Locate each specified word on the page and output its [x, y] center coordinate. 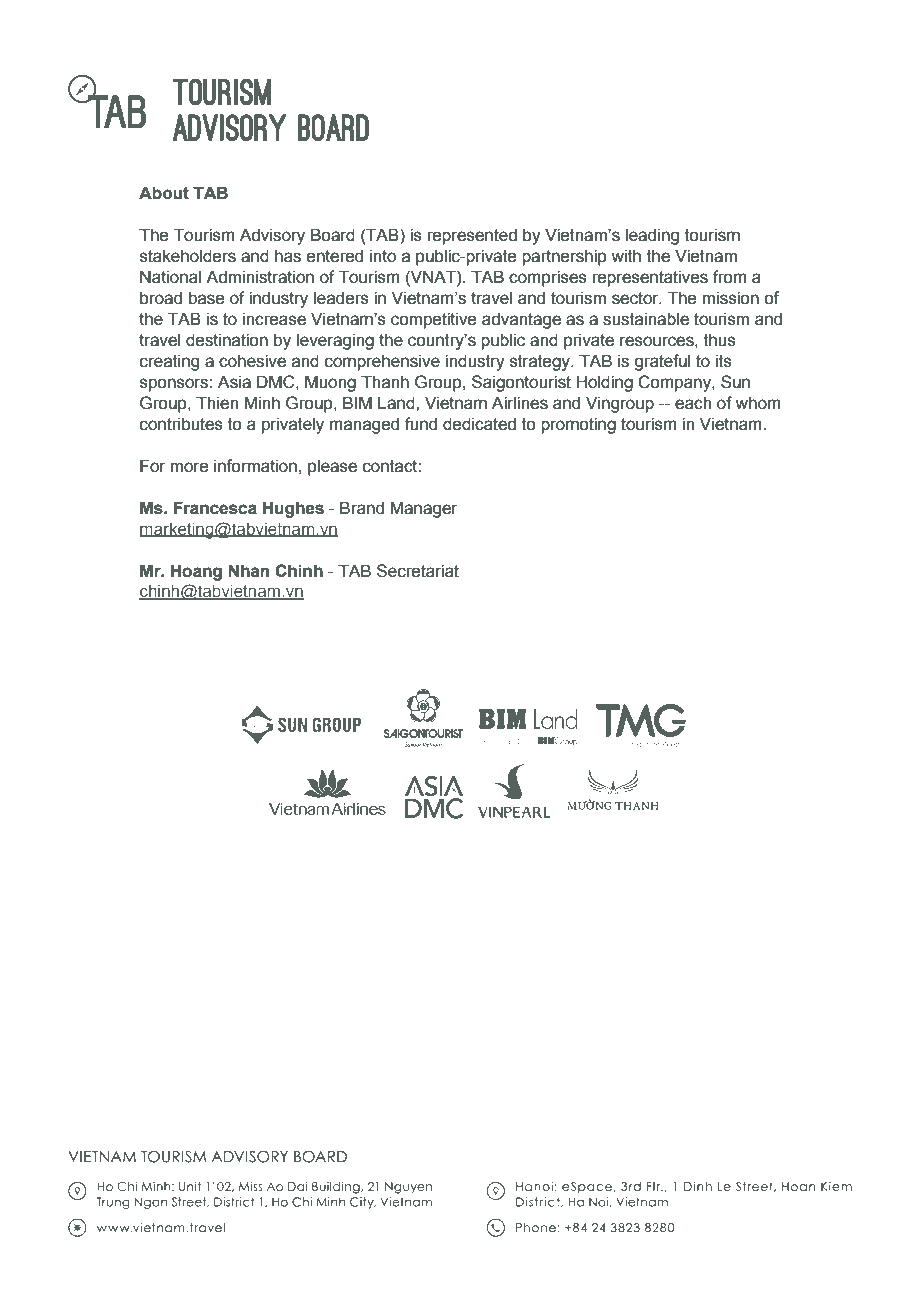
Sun [735, 382]
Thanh [385, 382]
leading [652, 236]
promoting [578, 425]
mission [730, 298]
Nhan [248, 571]
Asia [234, 382]
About [164, 193]
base [206, 298]
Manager [424, 509]
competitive [433, 320]
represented [472, 236]
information [255, 466]
